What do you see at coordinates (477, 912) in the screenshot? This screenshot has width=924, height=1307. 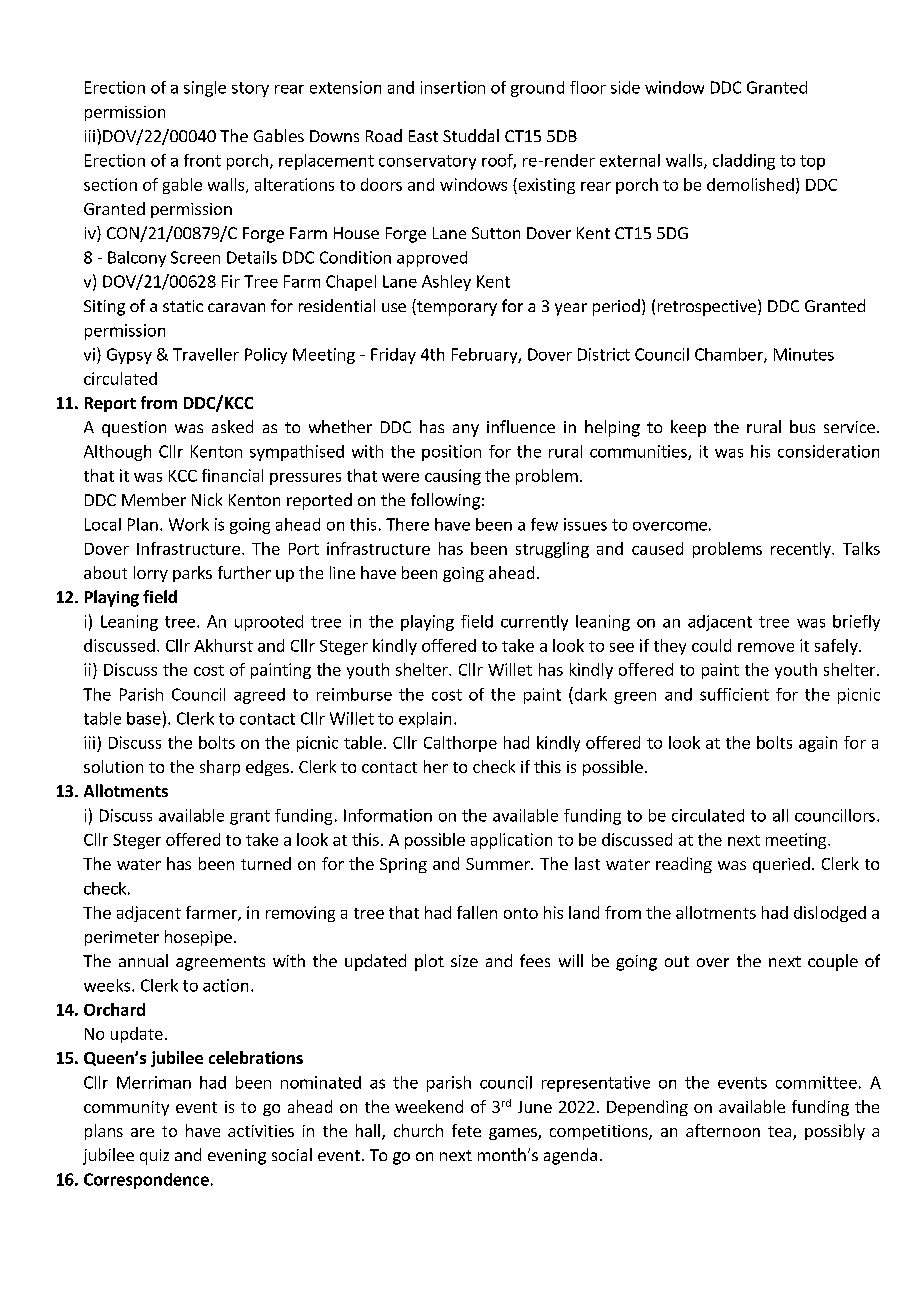 I see `fallen` at bounding box center [477, 912].
